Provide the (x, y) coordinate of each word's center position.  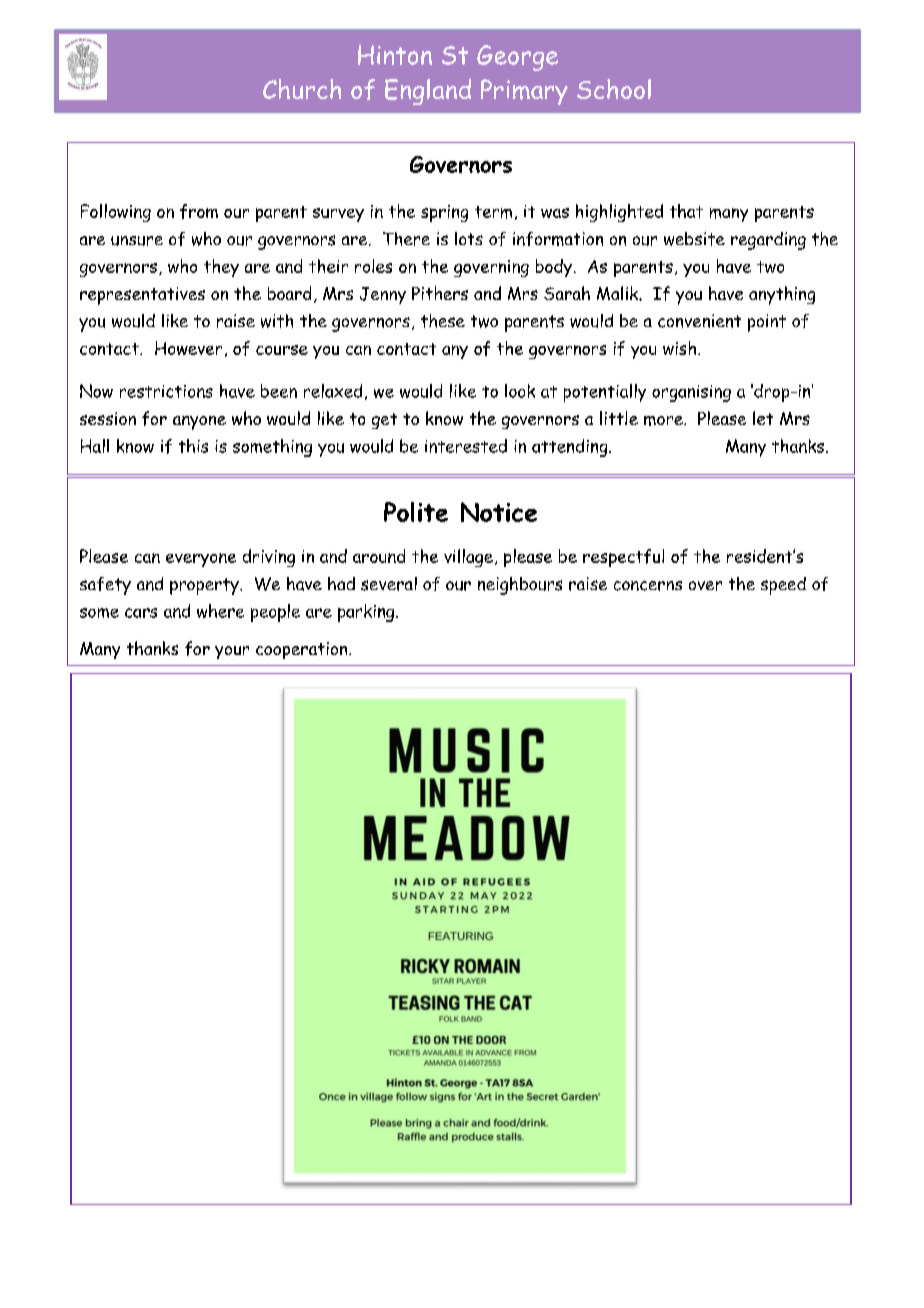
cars (141, 613)
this (193, 446)
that (686, 211)
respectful (623, 558)
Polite (416, 512)
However (188, 348)
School (614, 89)
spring (444, 213)
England (428, 92)
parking (367, 613)
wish (681, 348)
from (199, 211)
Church (302, 89)
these (443, 321)
